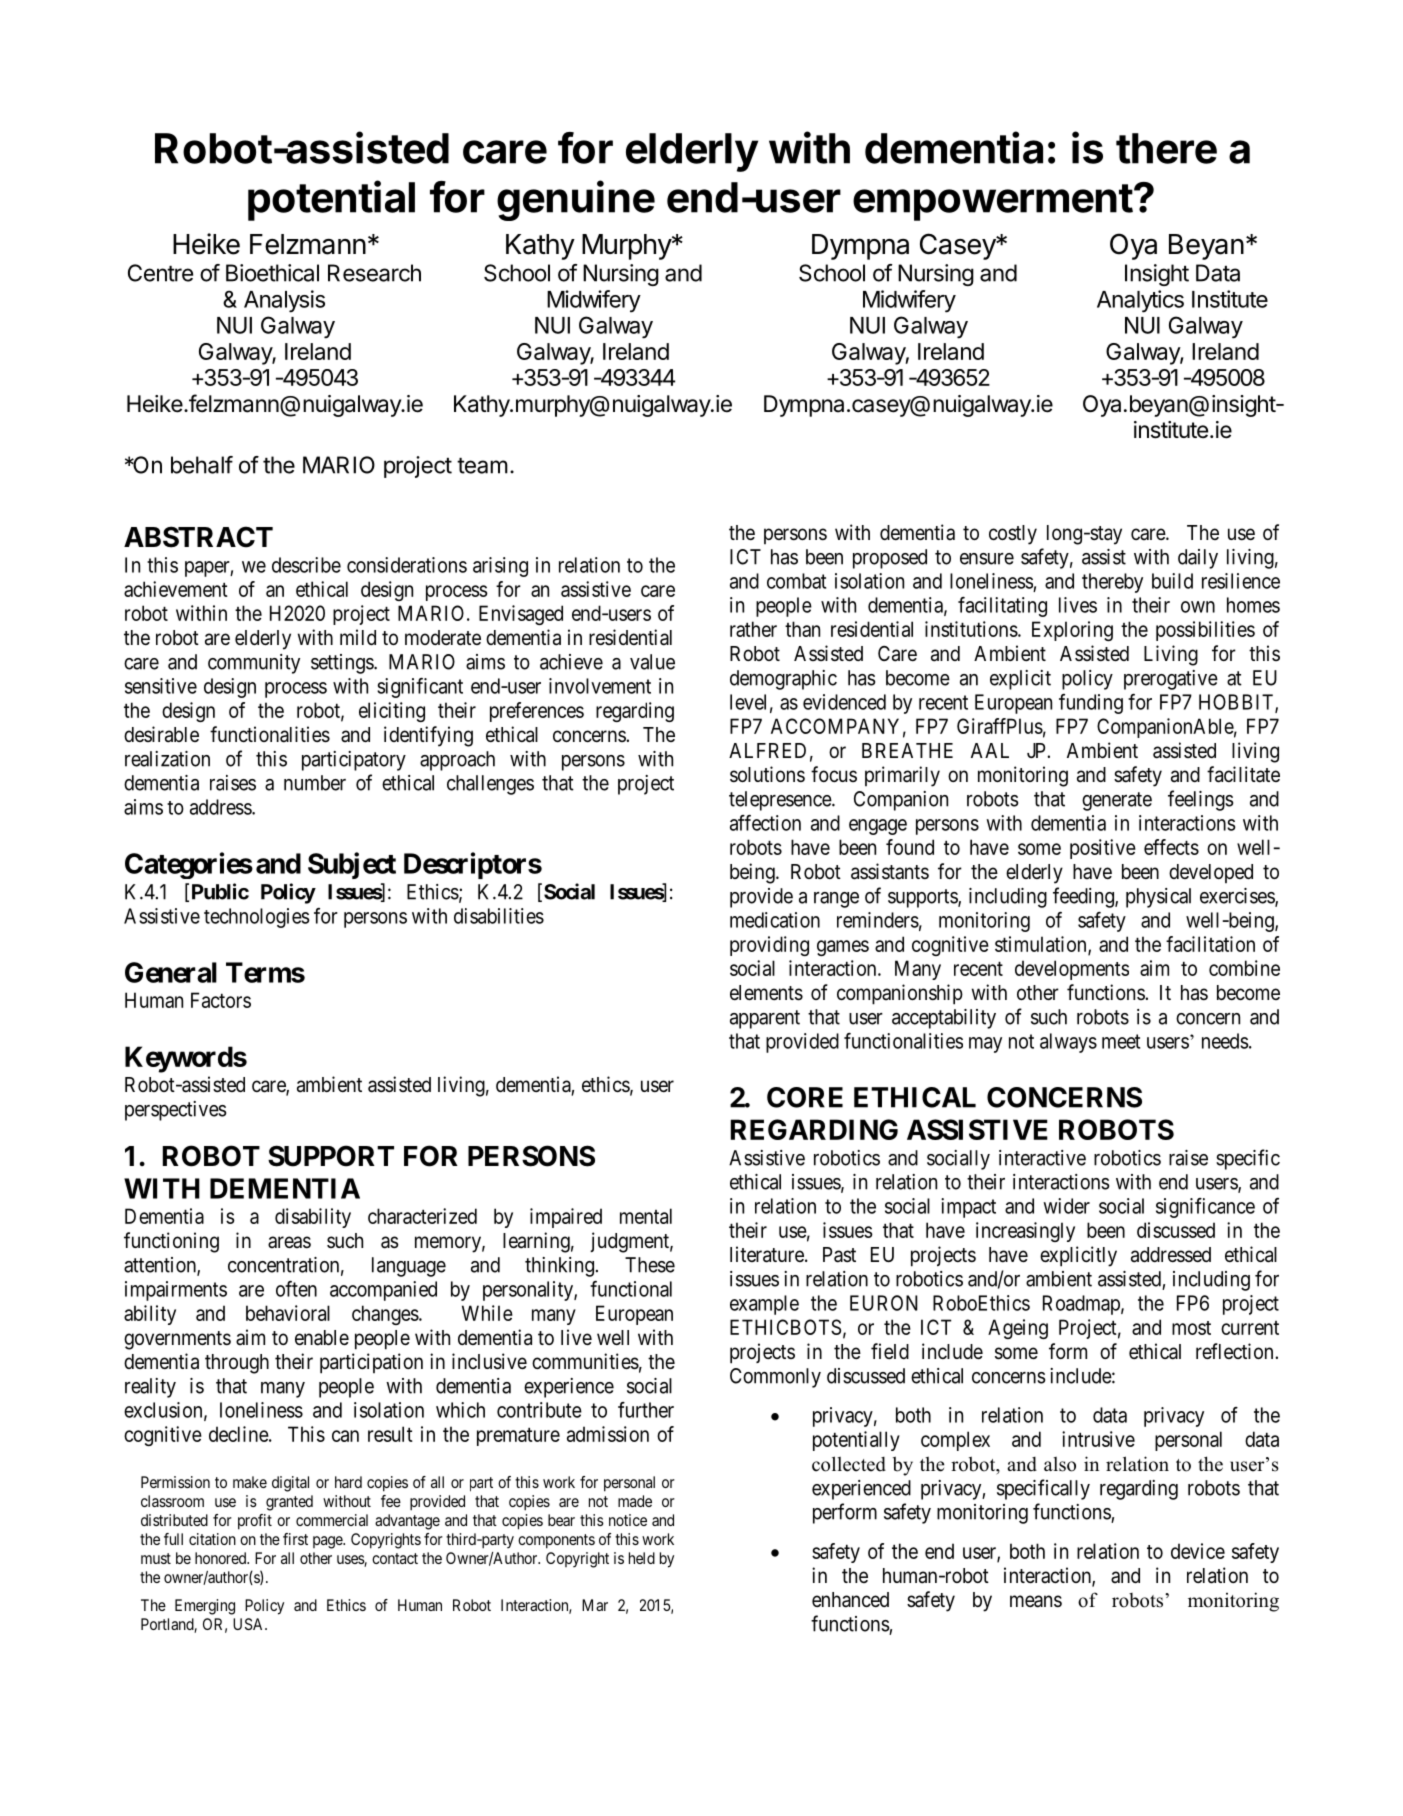 The image size is (1403, 1816). I want to click on wider, so click(1066, 1206).
